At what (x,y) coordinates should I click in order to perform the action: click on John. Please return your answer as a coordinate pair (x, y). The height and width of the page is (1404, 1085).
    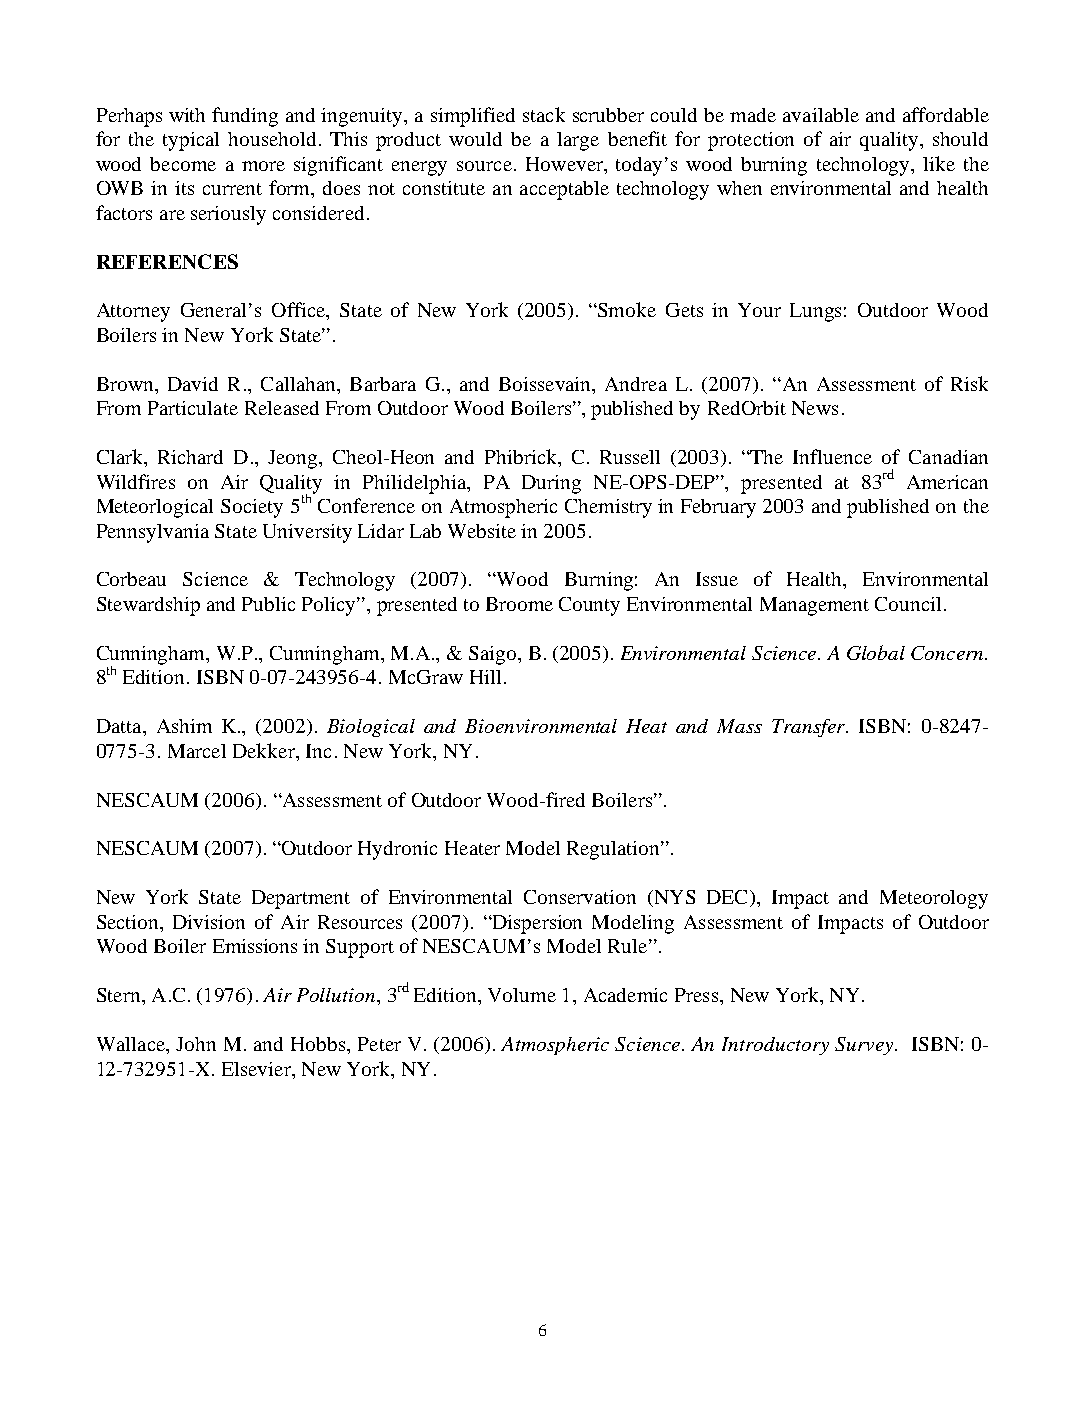
    Looking at the image, I should click on (196, 1044).
